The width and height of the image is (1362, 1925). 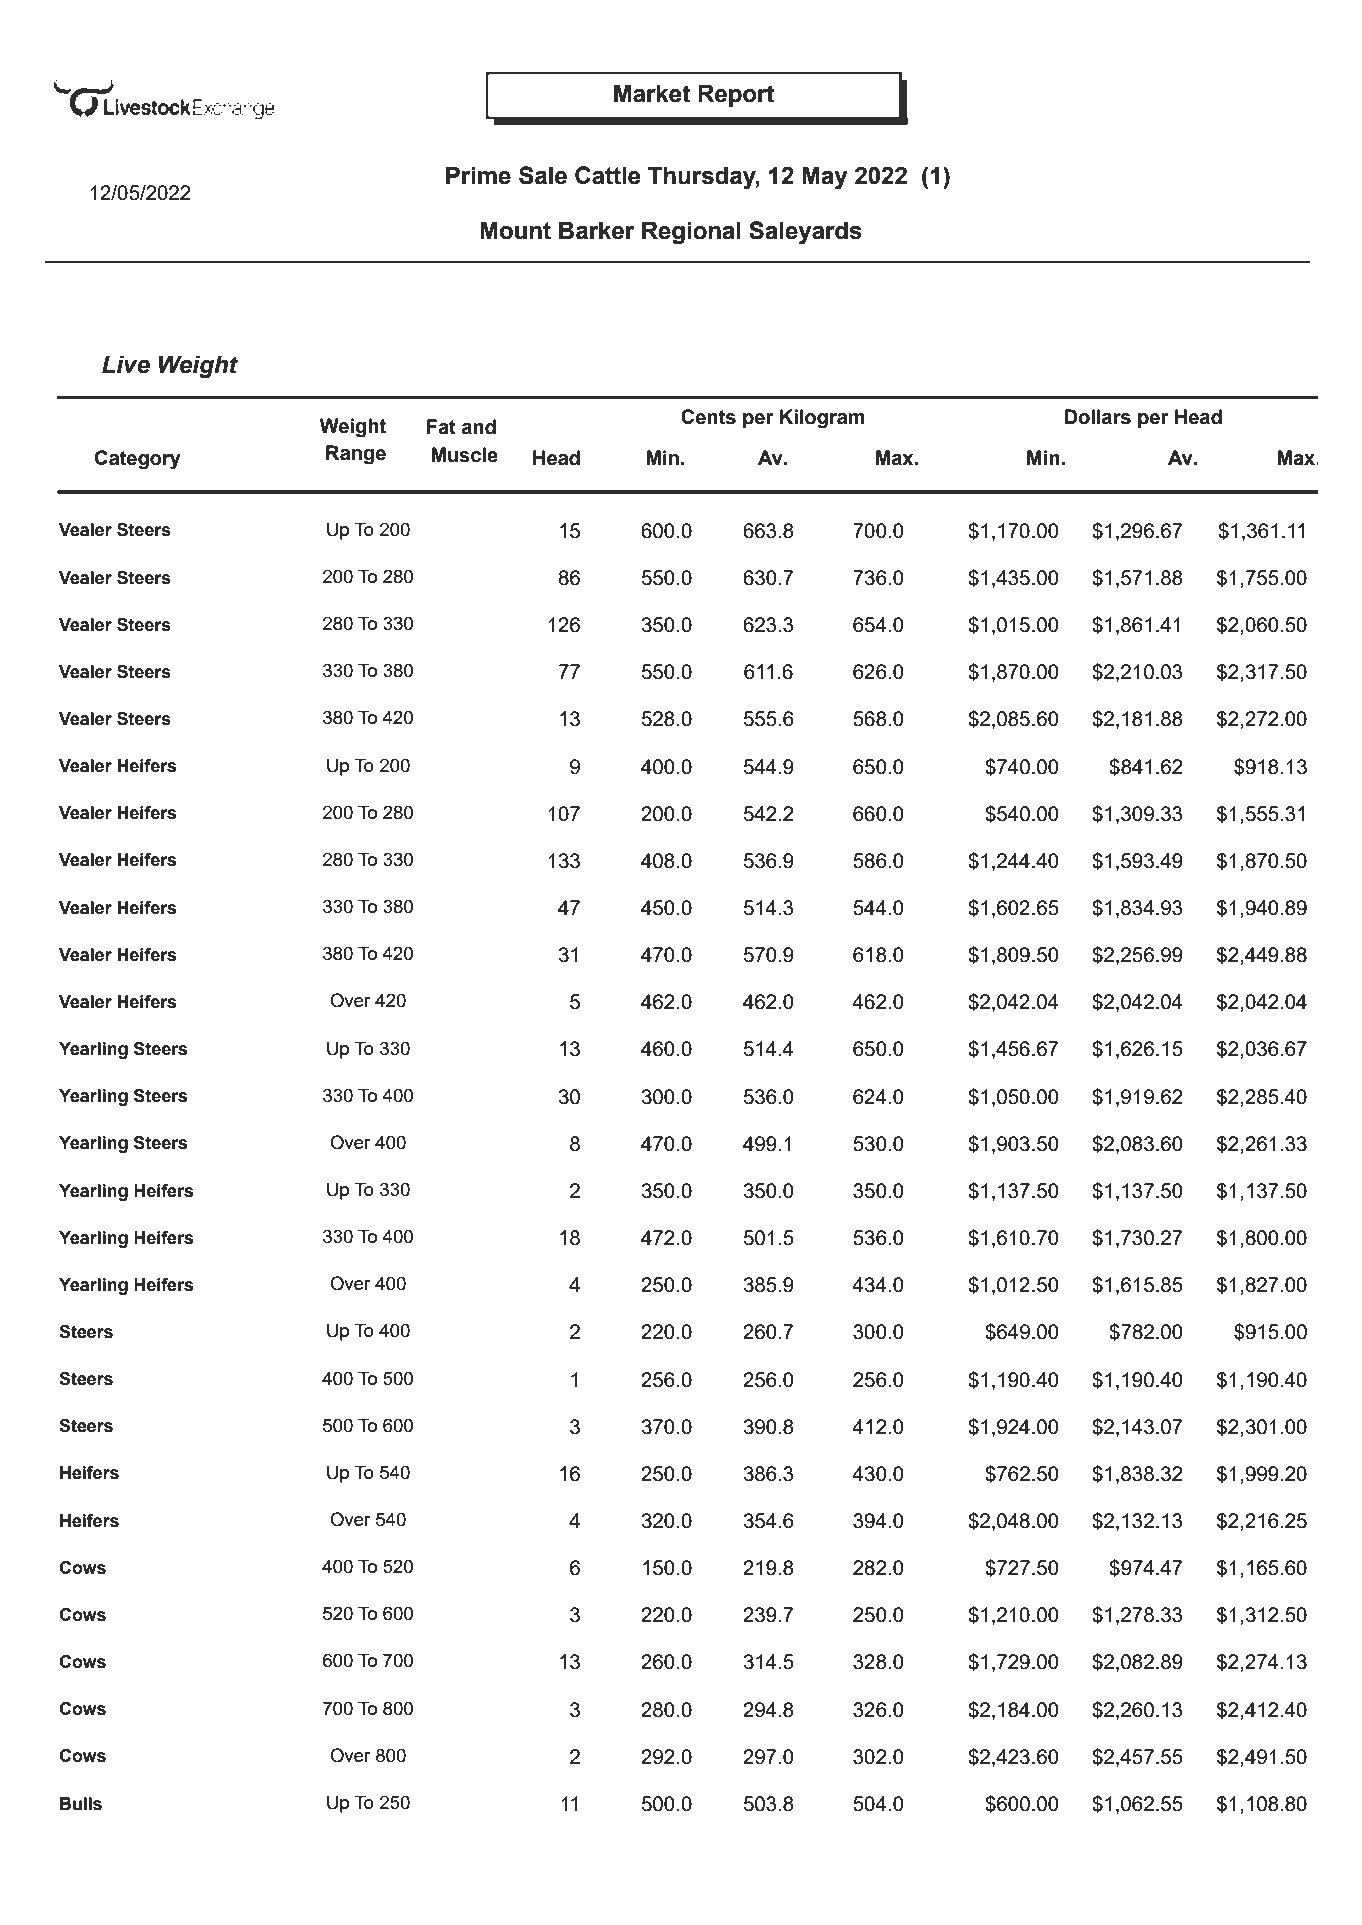 What do you see at coordinates (607, 175) in the image?
I see `Cattle` at bounding box center [607, 175].
